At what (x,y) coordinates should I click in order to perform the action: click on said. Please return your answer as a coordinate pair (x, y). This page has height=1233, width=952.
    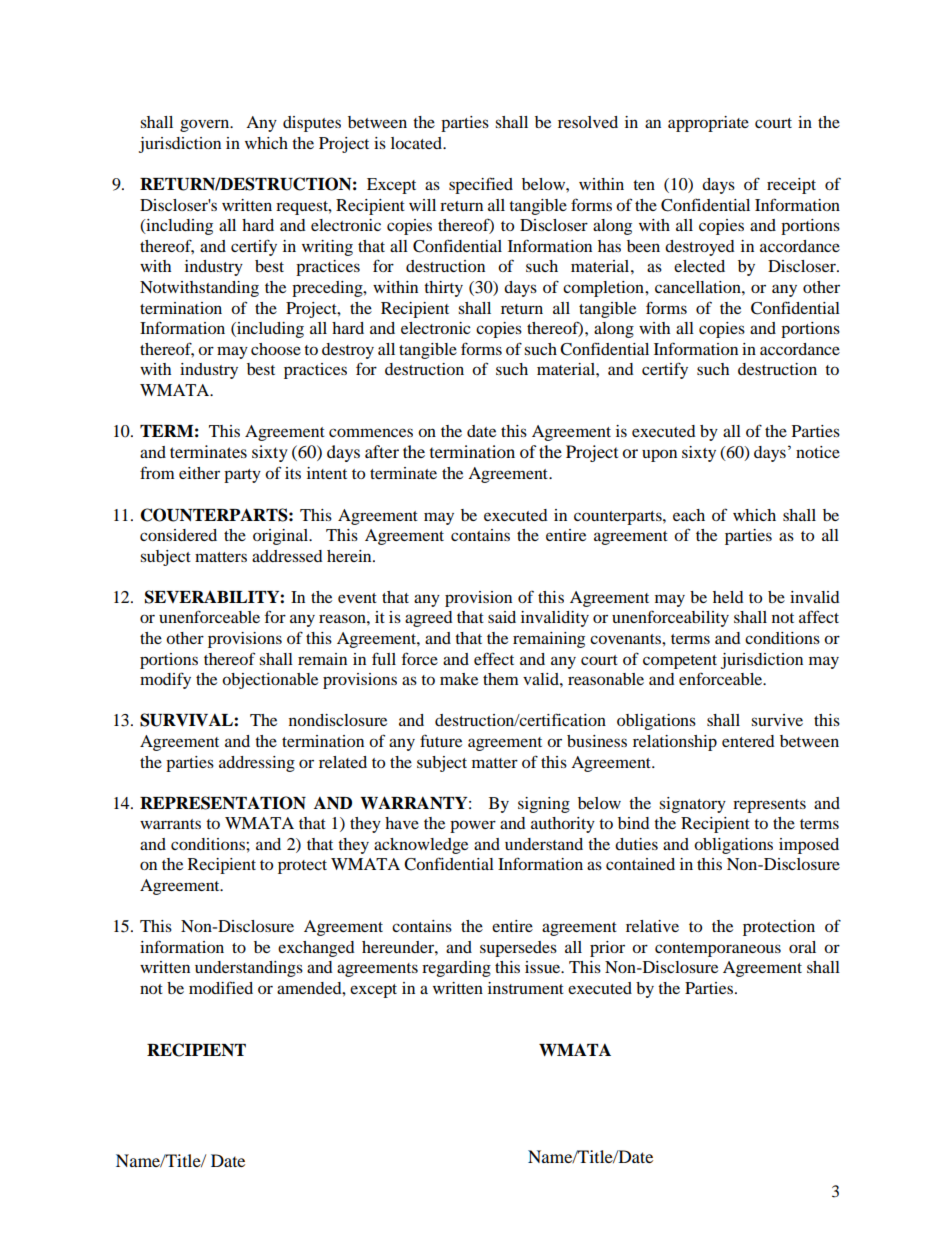
    Looking at the image, I should click on (502, 617).
